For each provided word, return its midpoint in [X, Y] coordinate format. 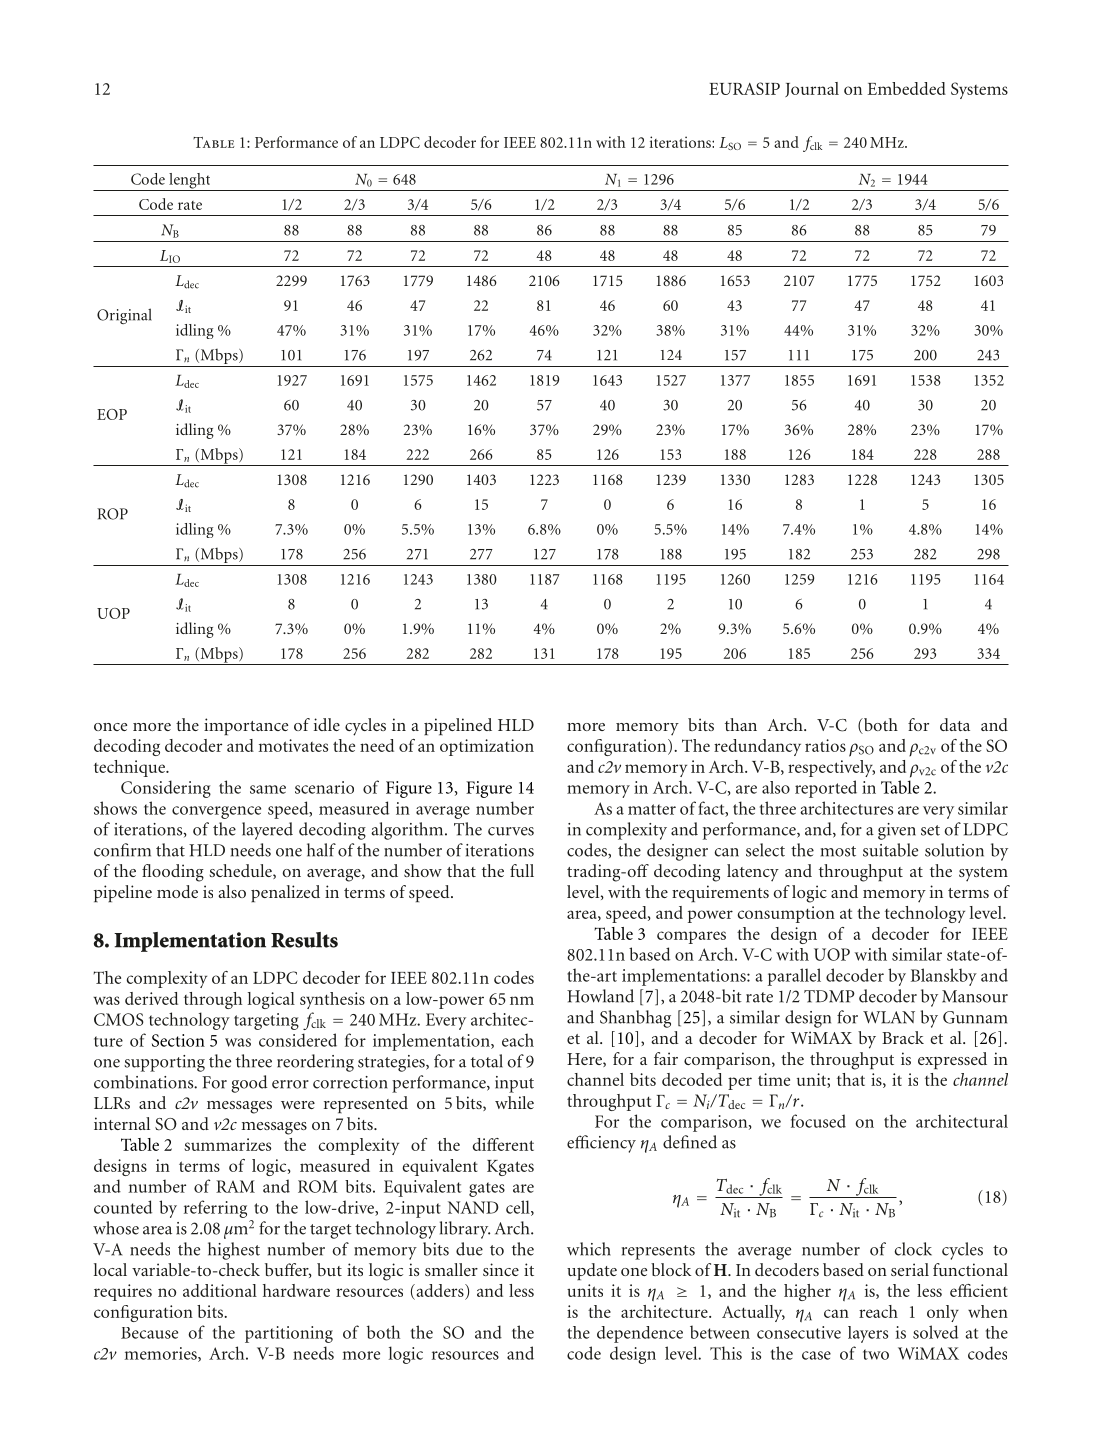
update [592, 1271]
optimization [487, 747]
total [487, 1061]
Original [124, 316]
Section [178, 1040]
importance [246, 726]
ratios [825, 745]
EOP [112, 414]
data [955, 724]
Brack [903, 1037]
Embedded [906, 88]
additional [220, 1290]
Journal [812, 89]
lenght [190, 182]
